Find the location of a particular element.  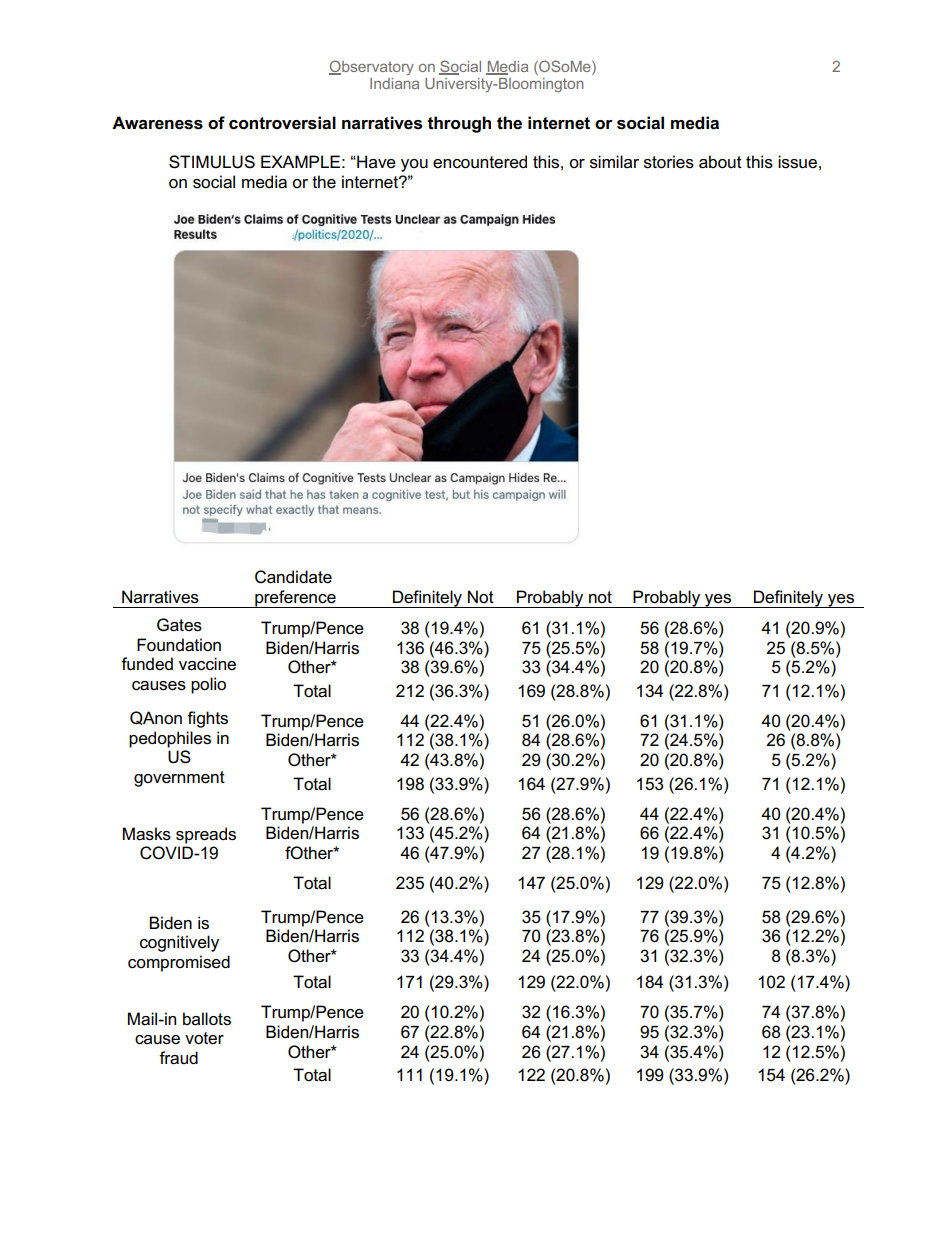

stories is located at coordinates (669, 162).
